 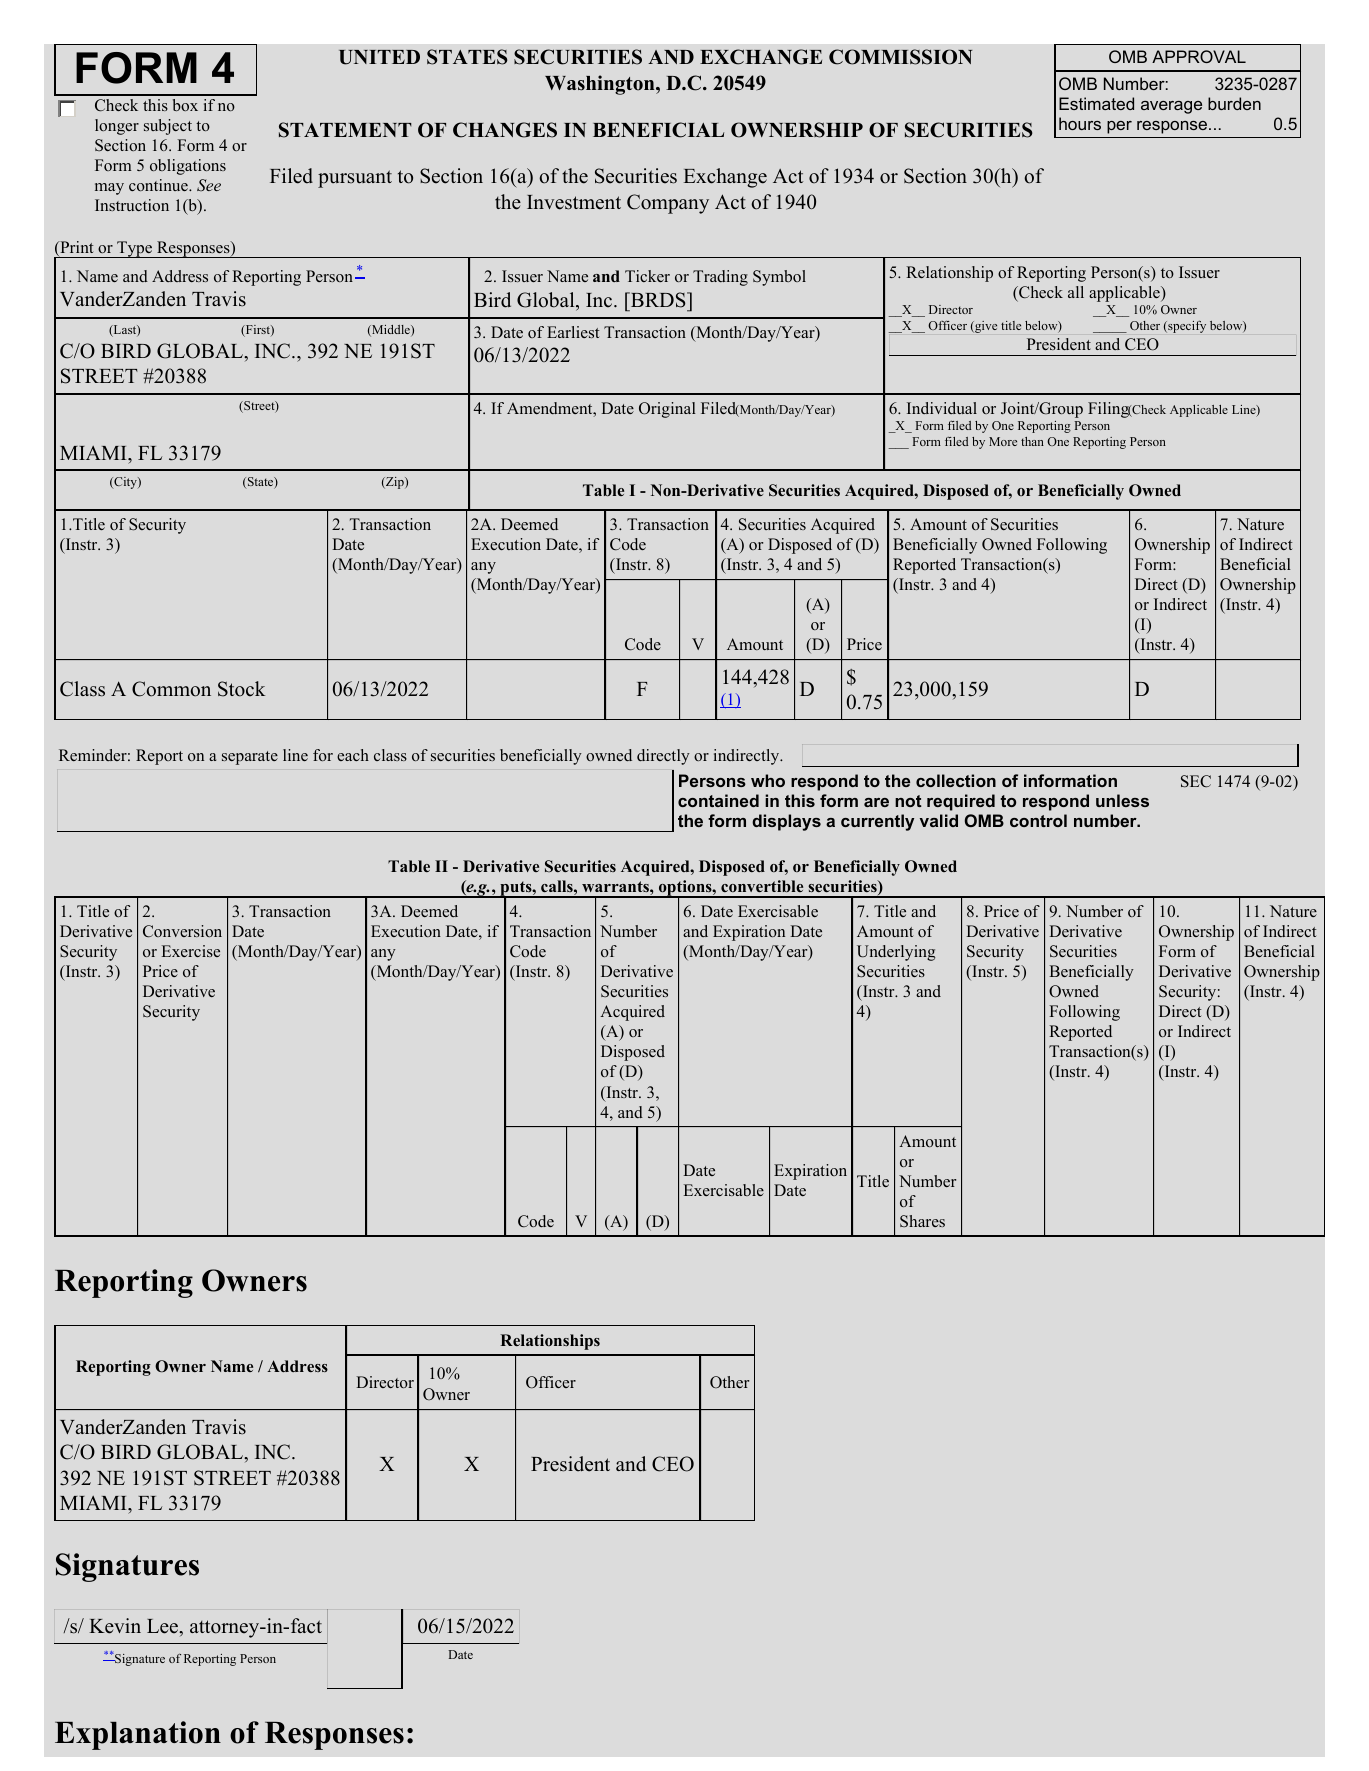 What do you see at coordinates (1096, 103) in the screenshot?
I see `Estimated` at bounding box center [1096, 103].
